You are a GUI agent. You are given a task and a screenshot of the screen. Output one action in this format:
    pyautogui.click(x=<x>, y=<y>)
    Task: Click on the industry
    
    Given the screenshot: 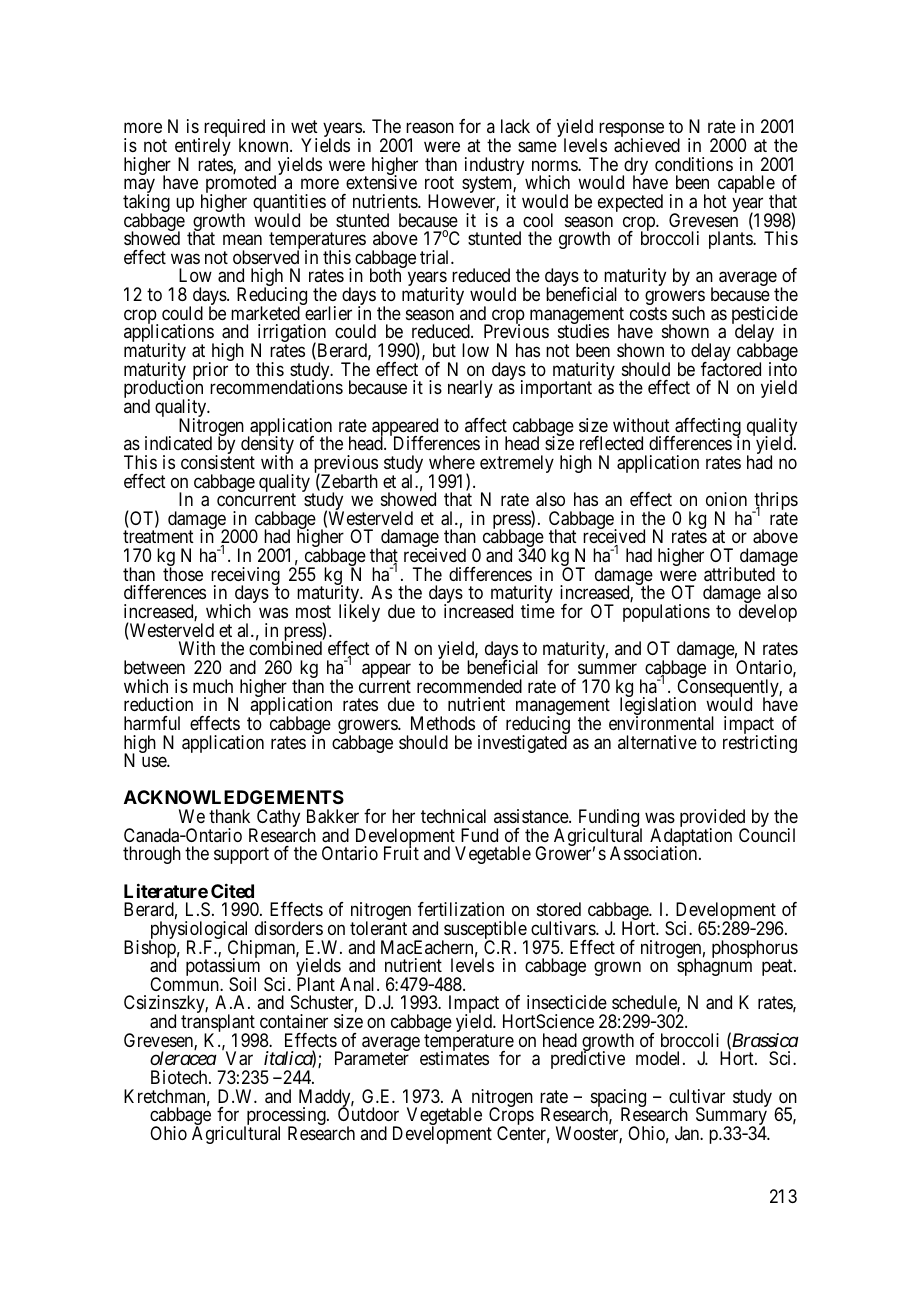 What is the action you would take?
    pyautogui.click(x=494, y=167)
